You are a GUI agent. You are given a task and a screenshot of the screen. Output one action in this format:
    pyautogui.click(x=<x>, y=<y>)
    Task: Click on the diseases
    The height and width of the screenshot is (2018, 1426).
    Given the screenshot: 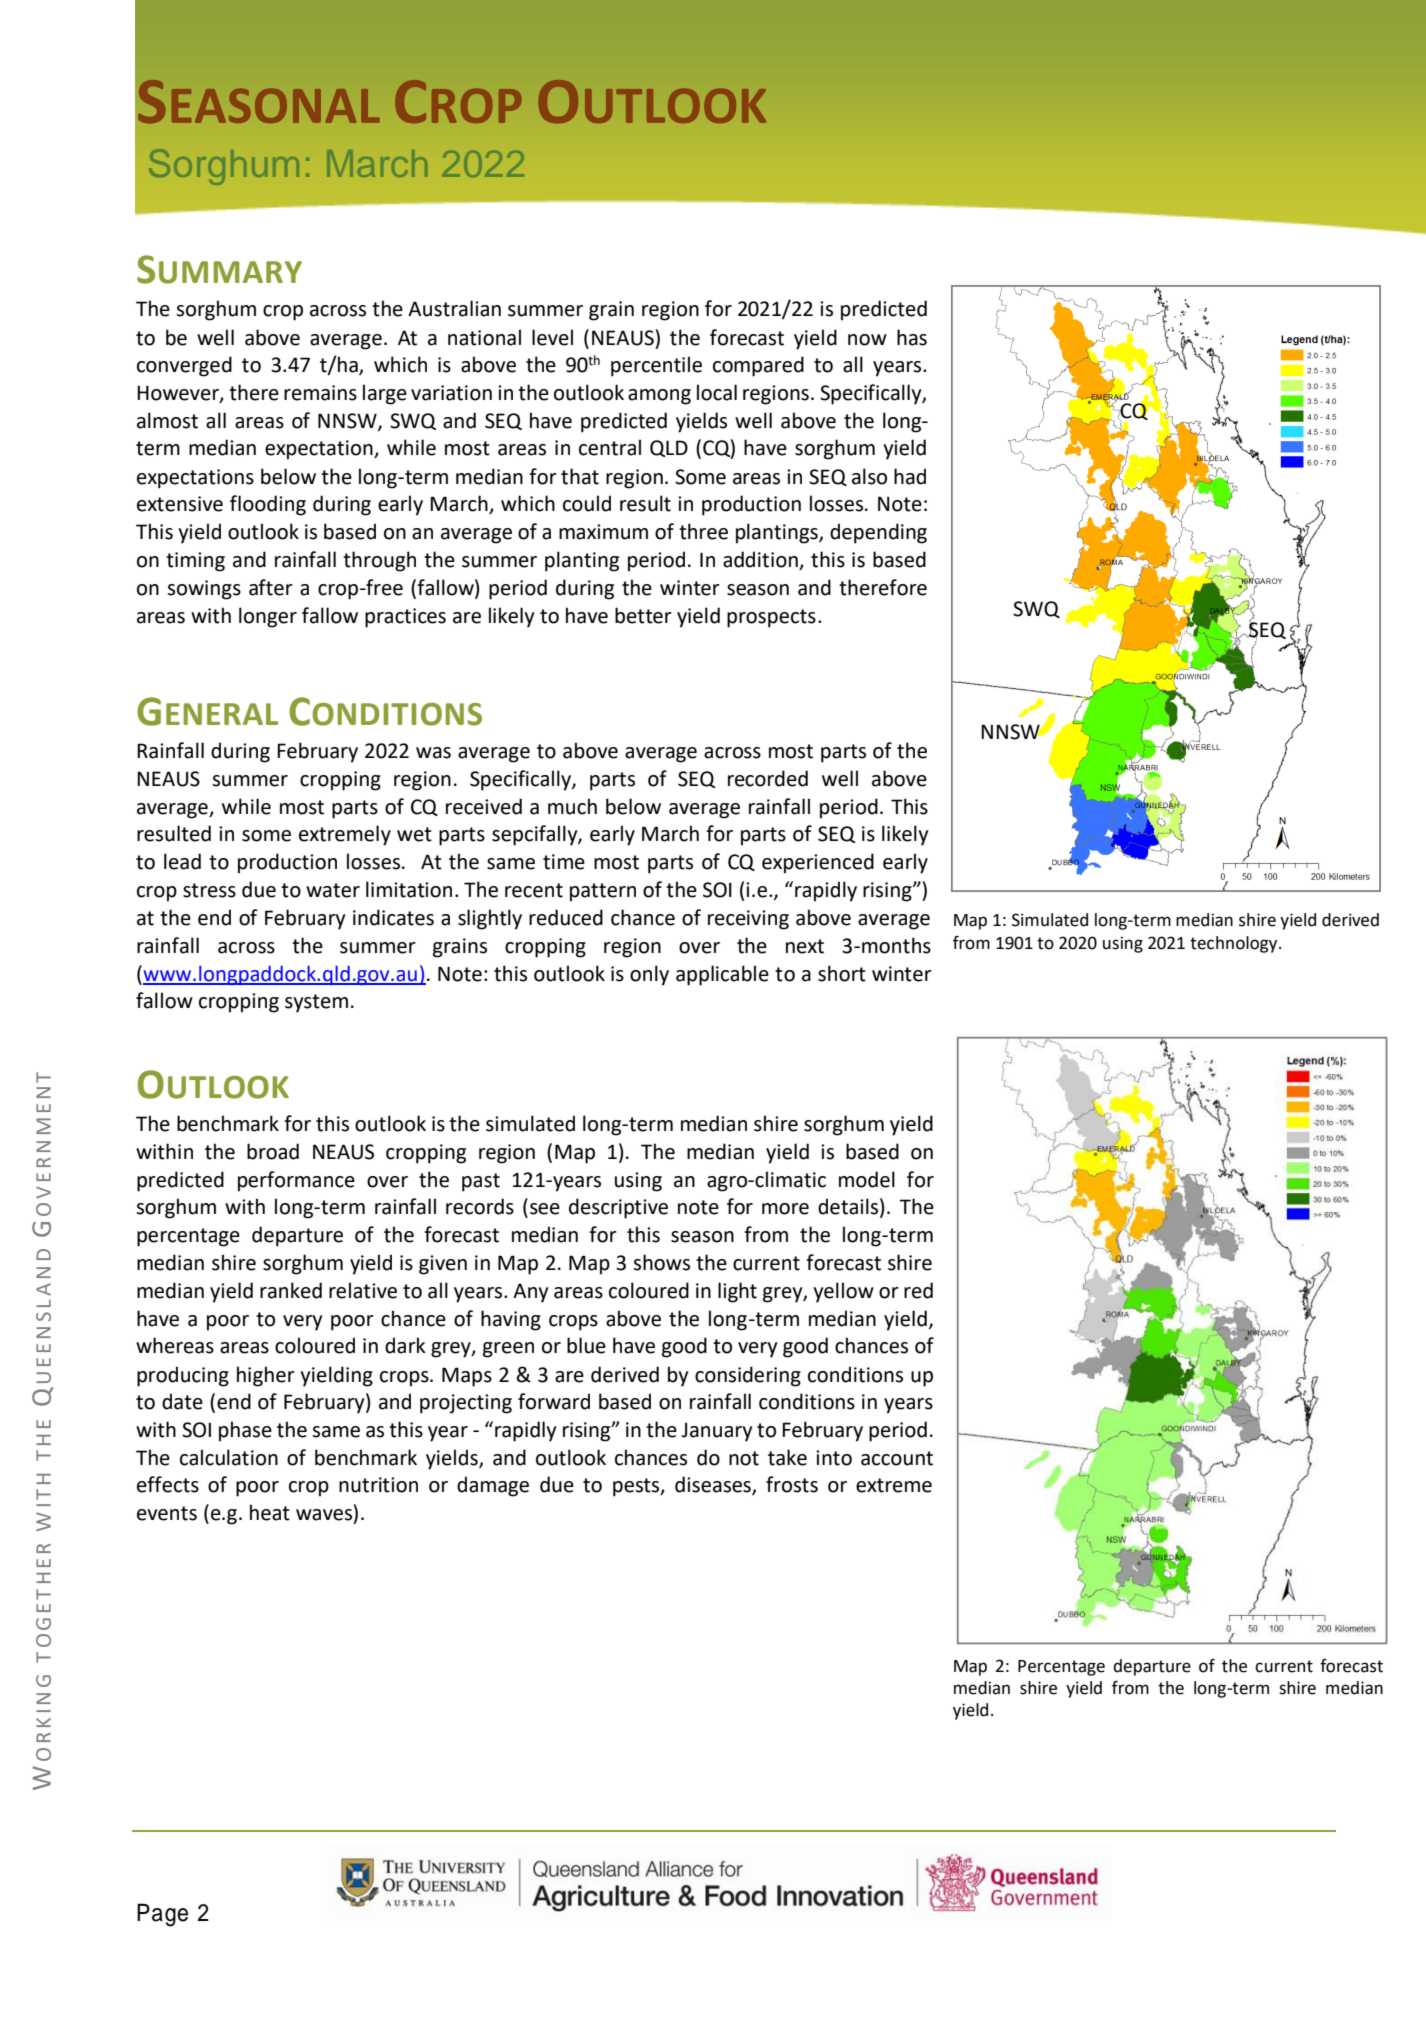 What is the action you would take?
    pyautogui.click(x=714, y=1485)
